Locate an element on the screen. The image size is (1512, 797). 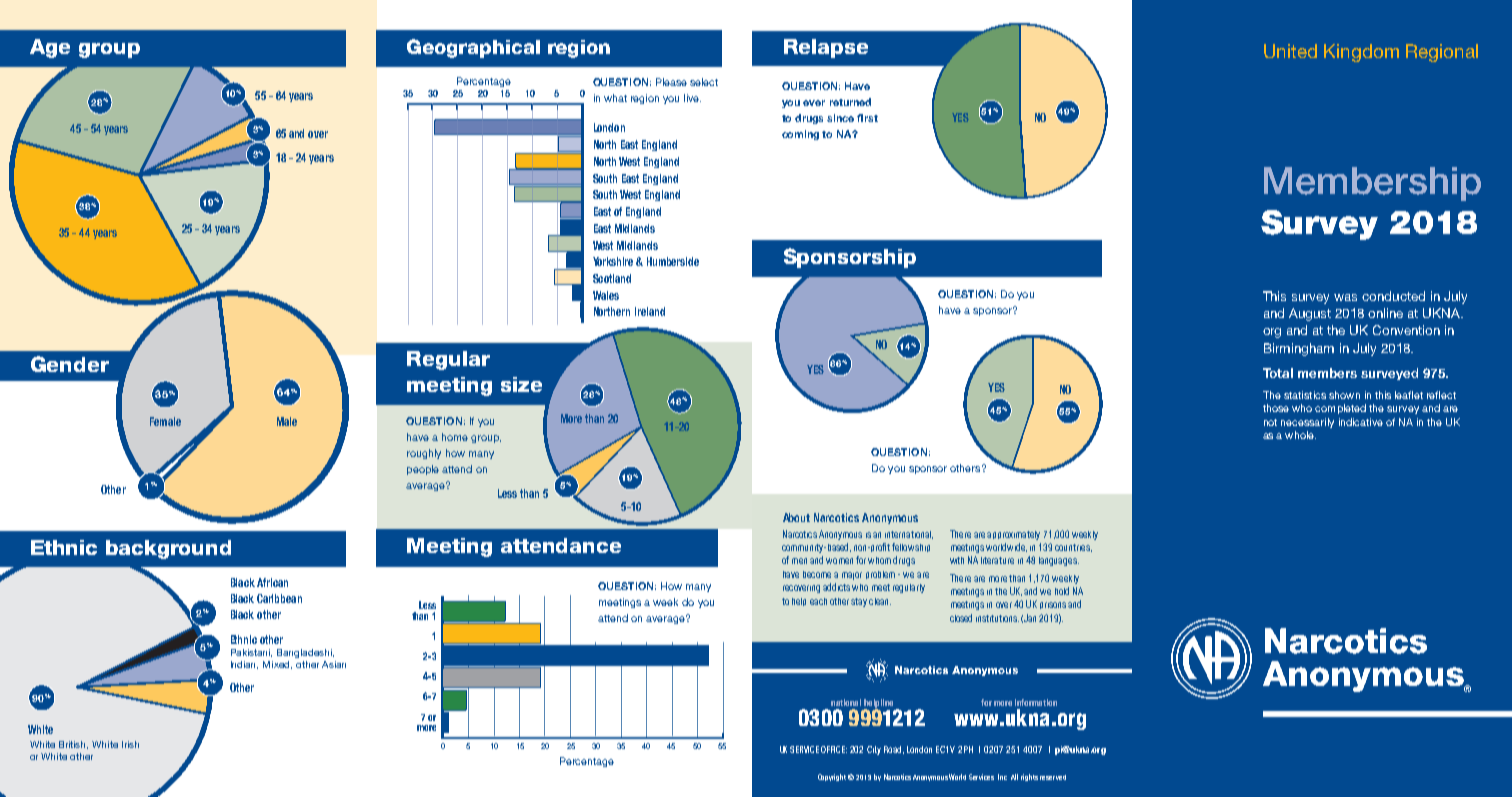
background is located at coordinates (168, 549).
